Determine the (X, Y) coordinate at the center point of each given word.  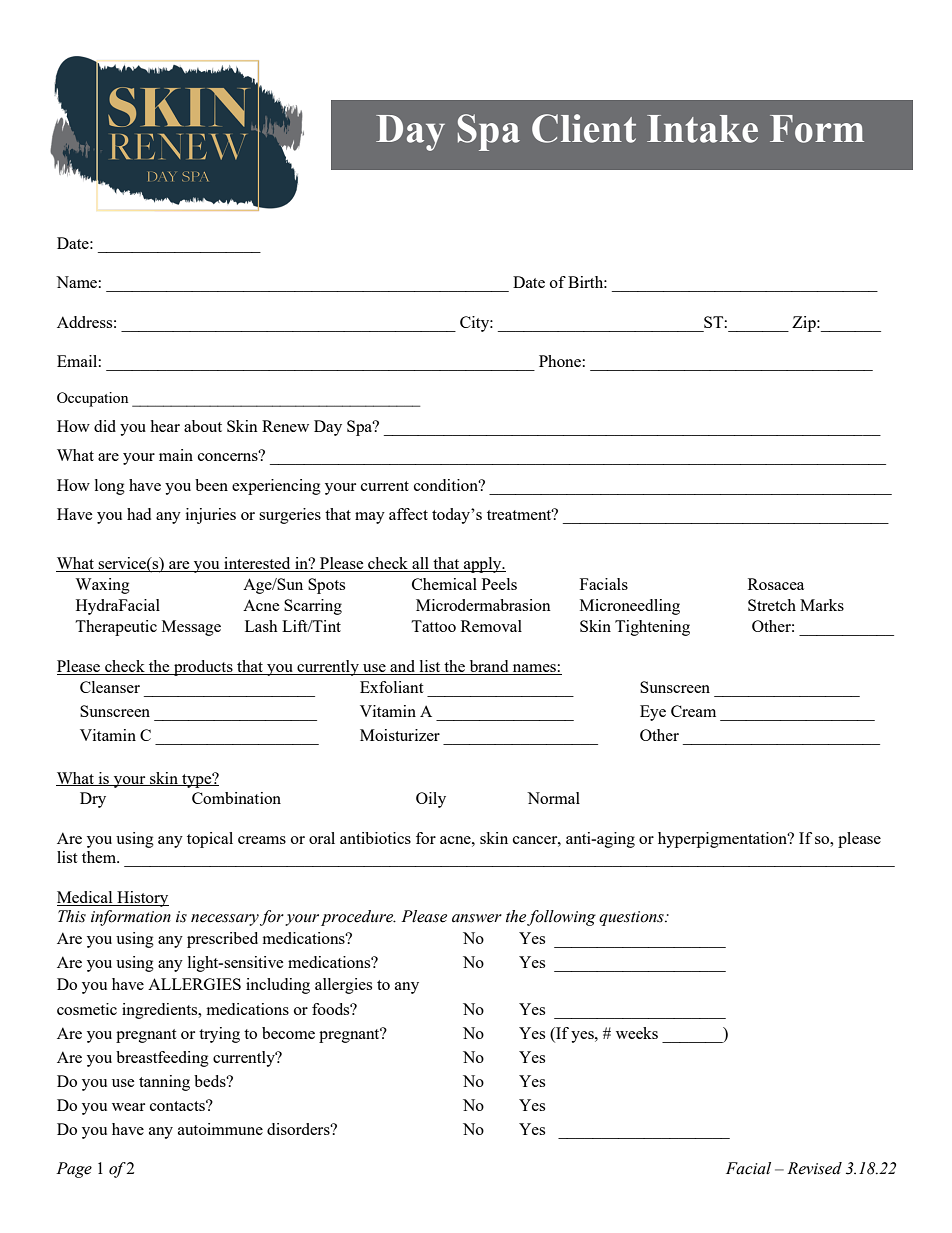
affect (408, 514)
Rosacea (776, 584)
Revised (814, 1168)
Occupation (92, 399)
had (139, 514)
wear (128, 1107)
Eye (653, 713)
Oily (431, 800)
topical (210, 840)
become (288, 1033)
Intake (702, 129)
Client (584, 128)
